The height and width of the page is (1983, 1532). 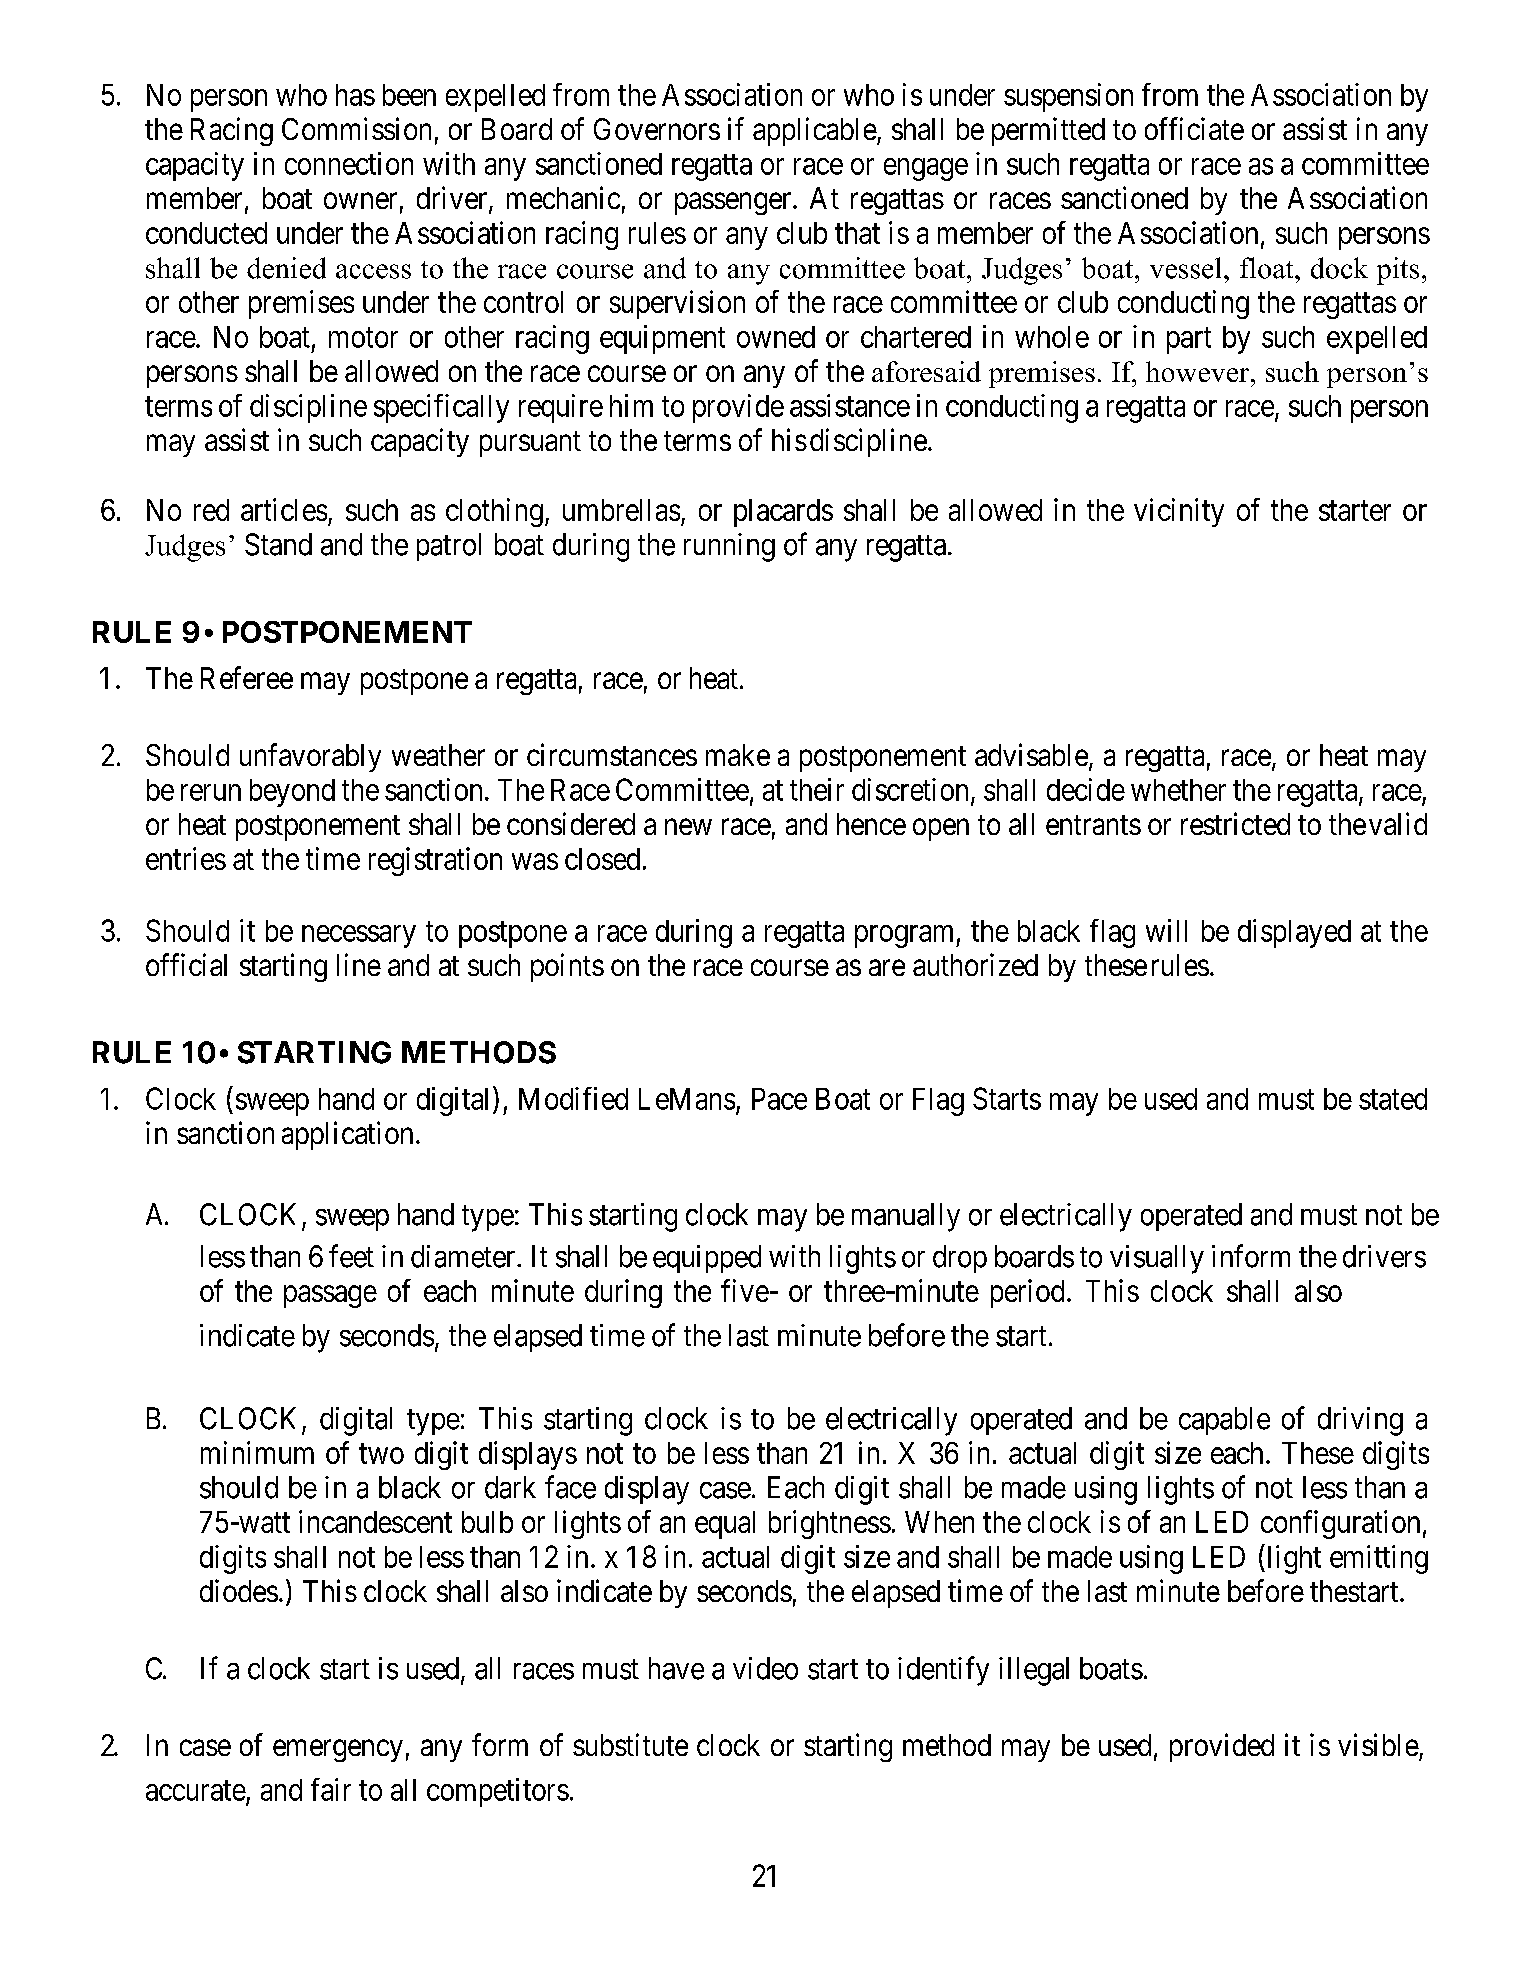 I want to click on float, so click(x=1268, y=268).
